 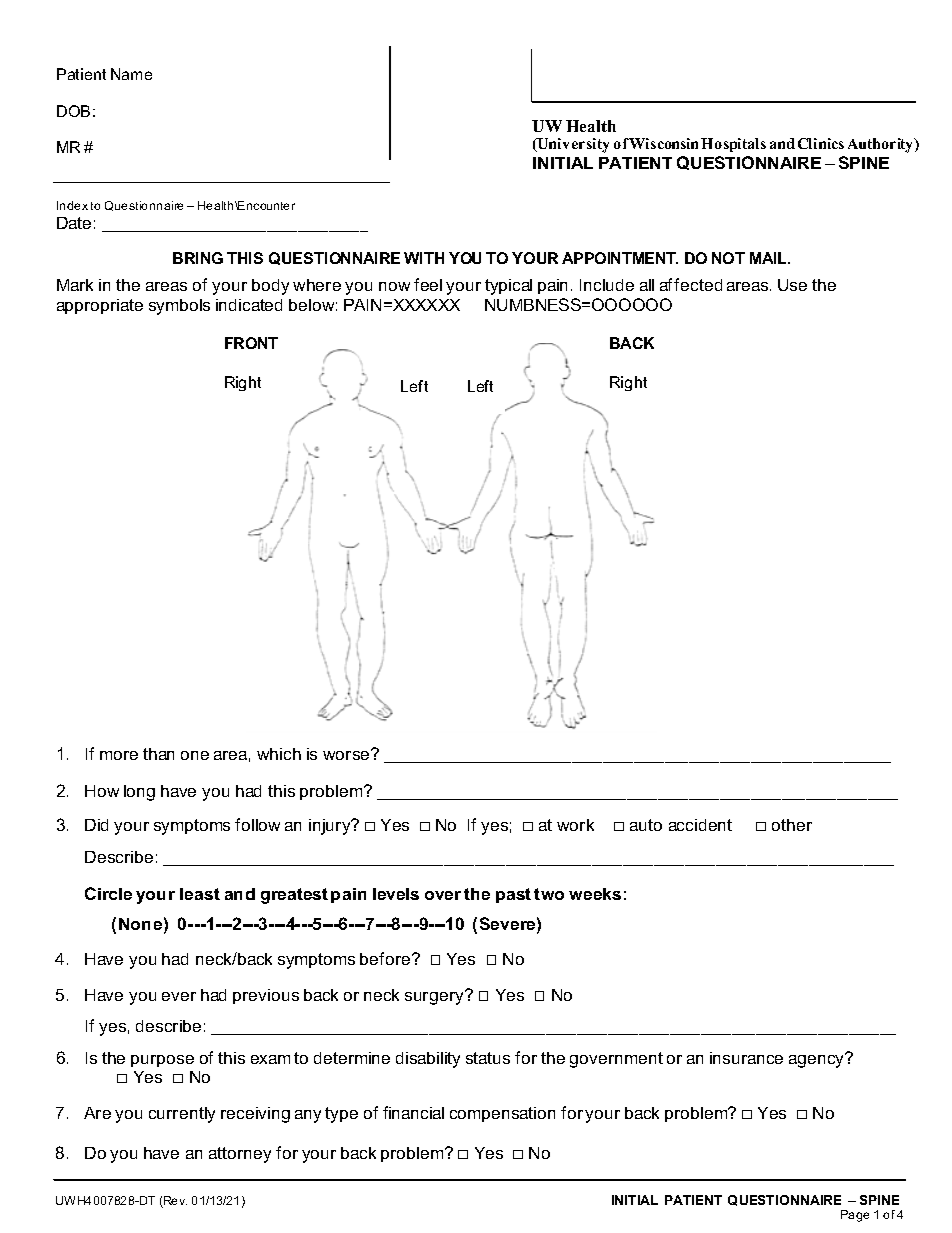 What do you see at coordinates (240, 1155) in the screenshot?
I see `attorney` at bounding box center [240, 1155].
